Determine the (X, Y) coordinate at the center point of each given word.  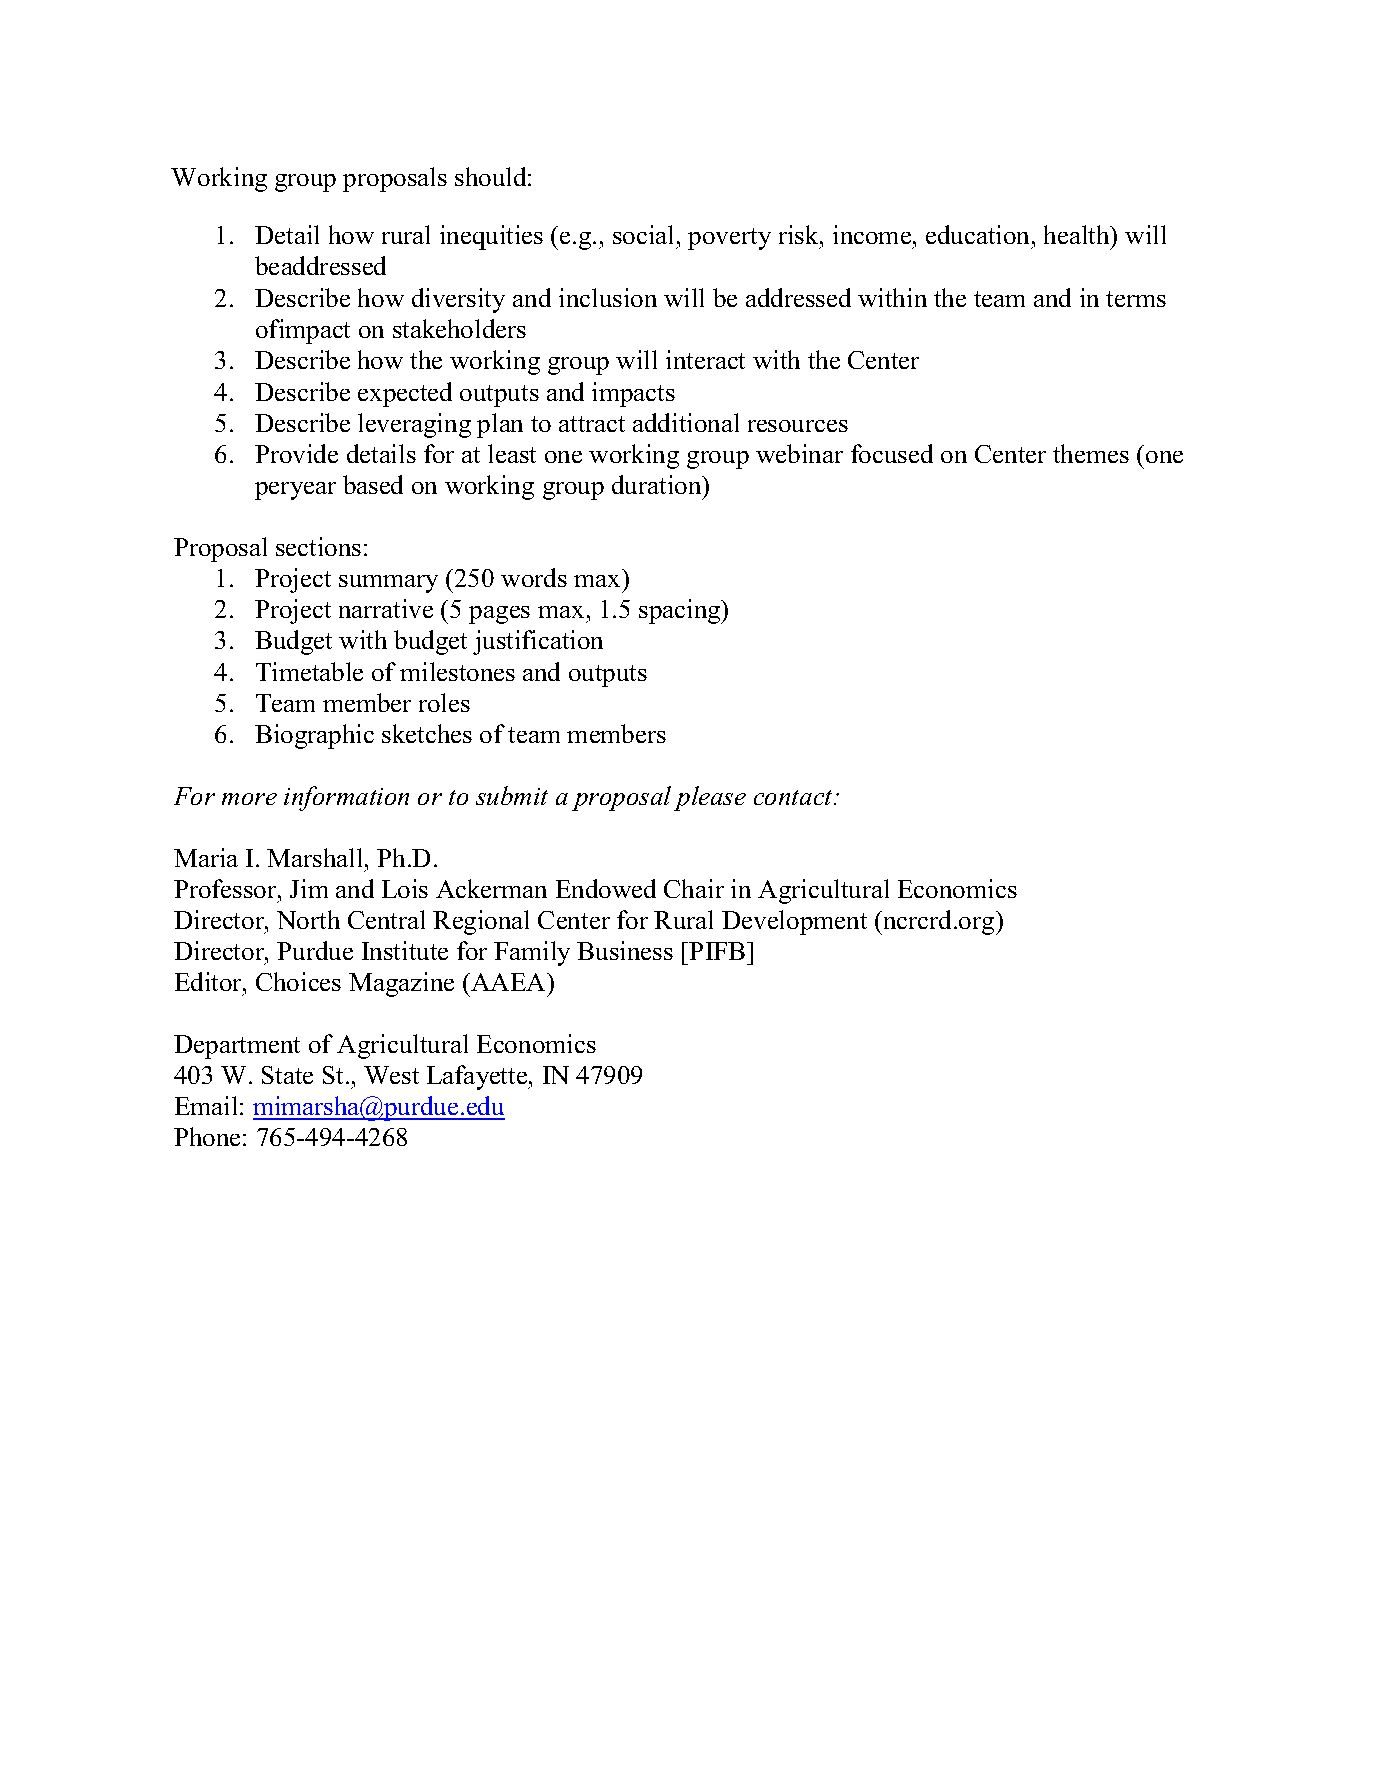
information (346, 798)
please (710, 798)
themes (1091, 453)
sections (318, 546)
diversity (458, 300)
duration (658, 484)
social (643, 234)
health (1078, 234)
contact (794, 797)
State (287, 1075)
